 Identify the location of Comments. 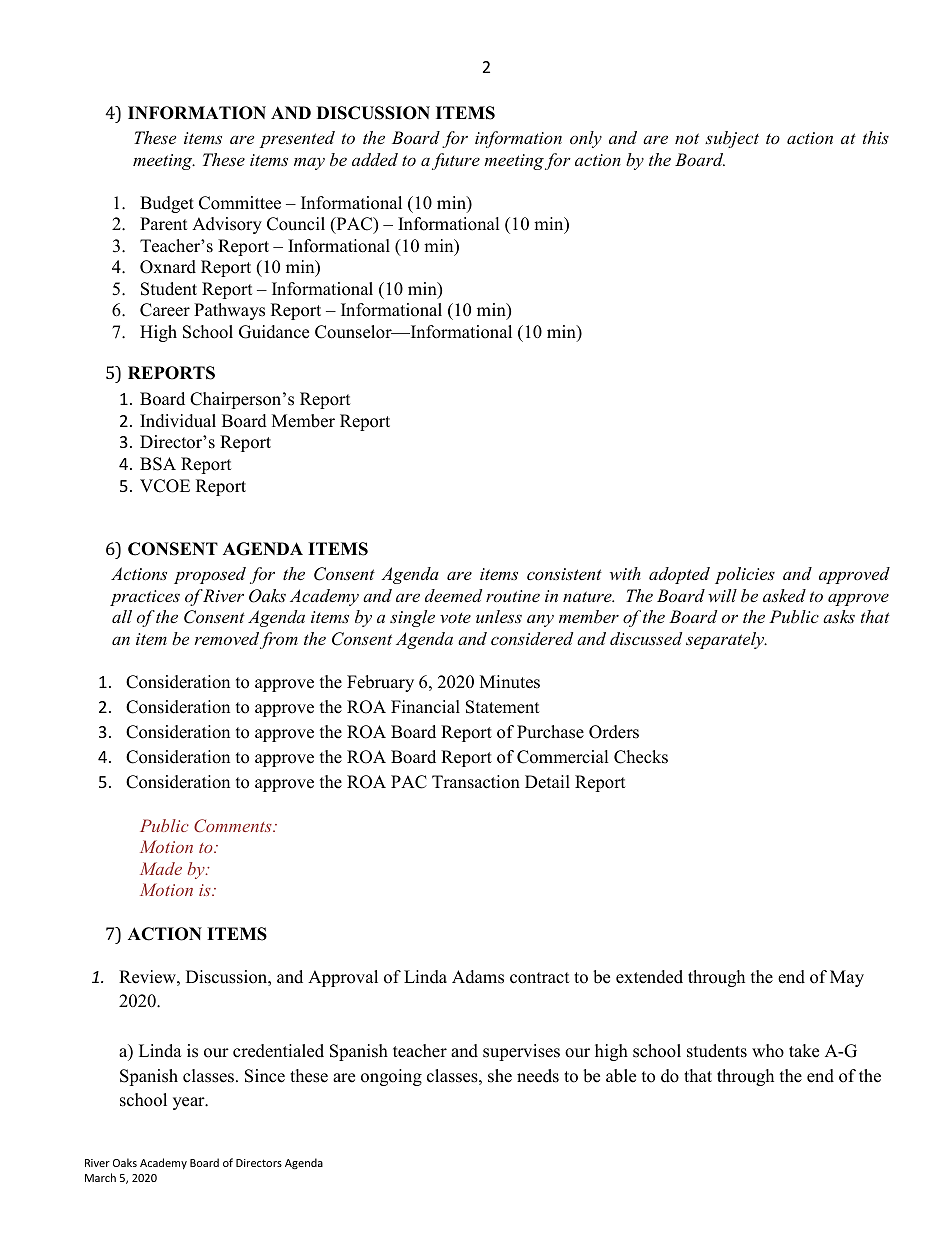
(234, 825).
